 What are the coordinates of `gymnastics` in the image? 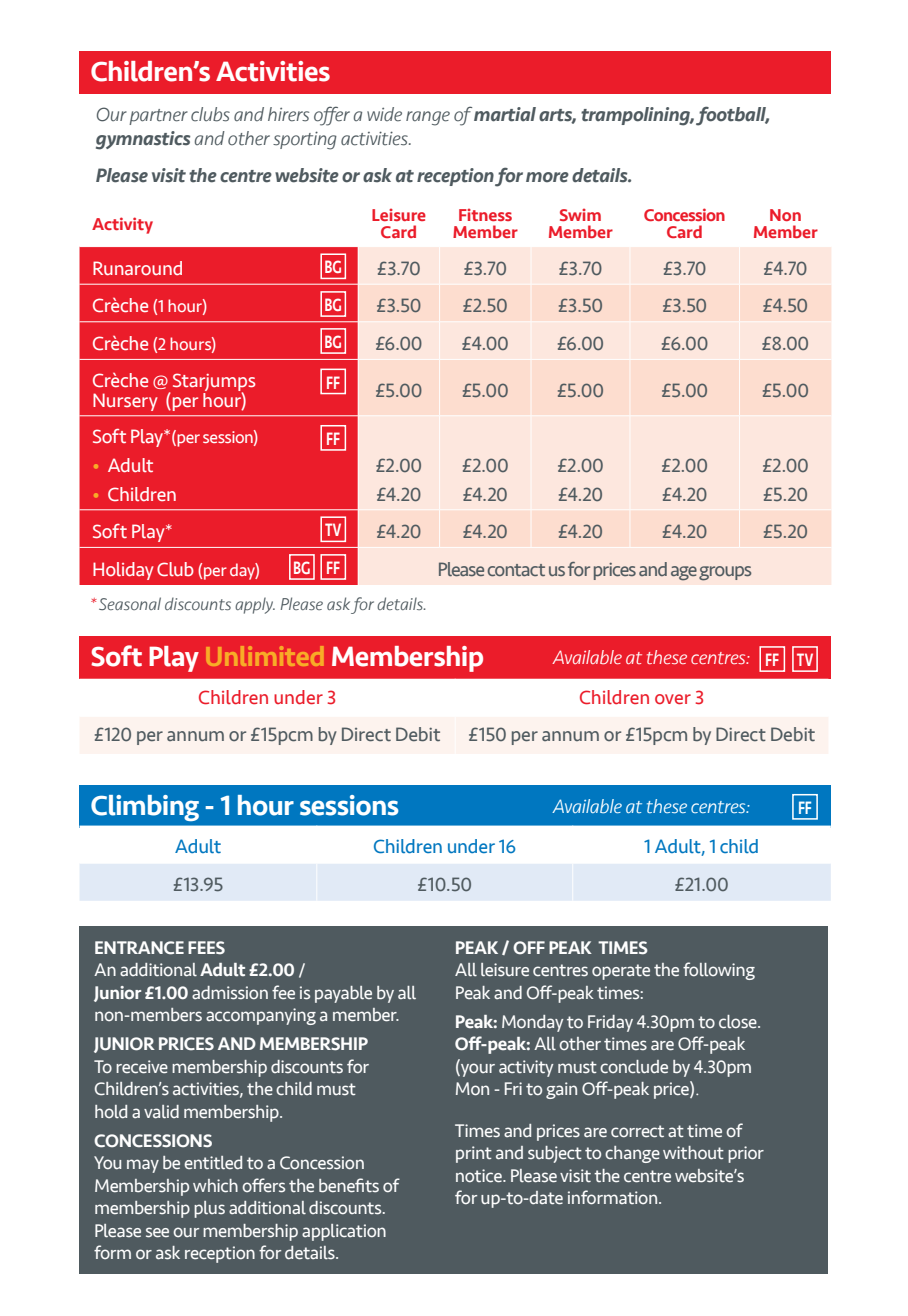 It's located at (143, 140).
